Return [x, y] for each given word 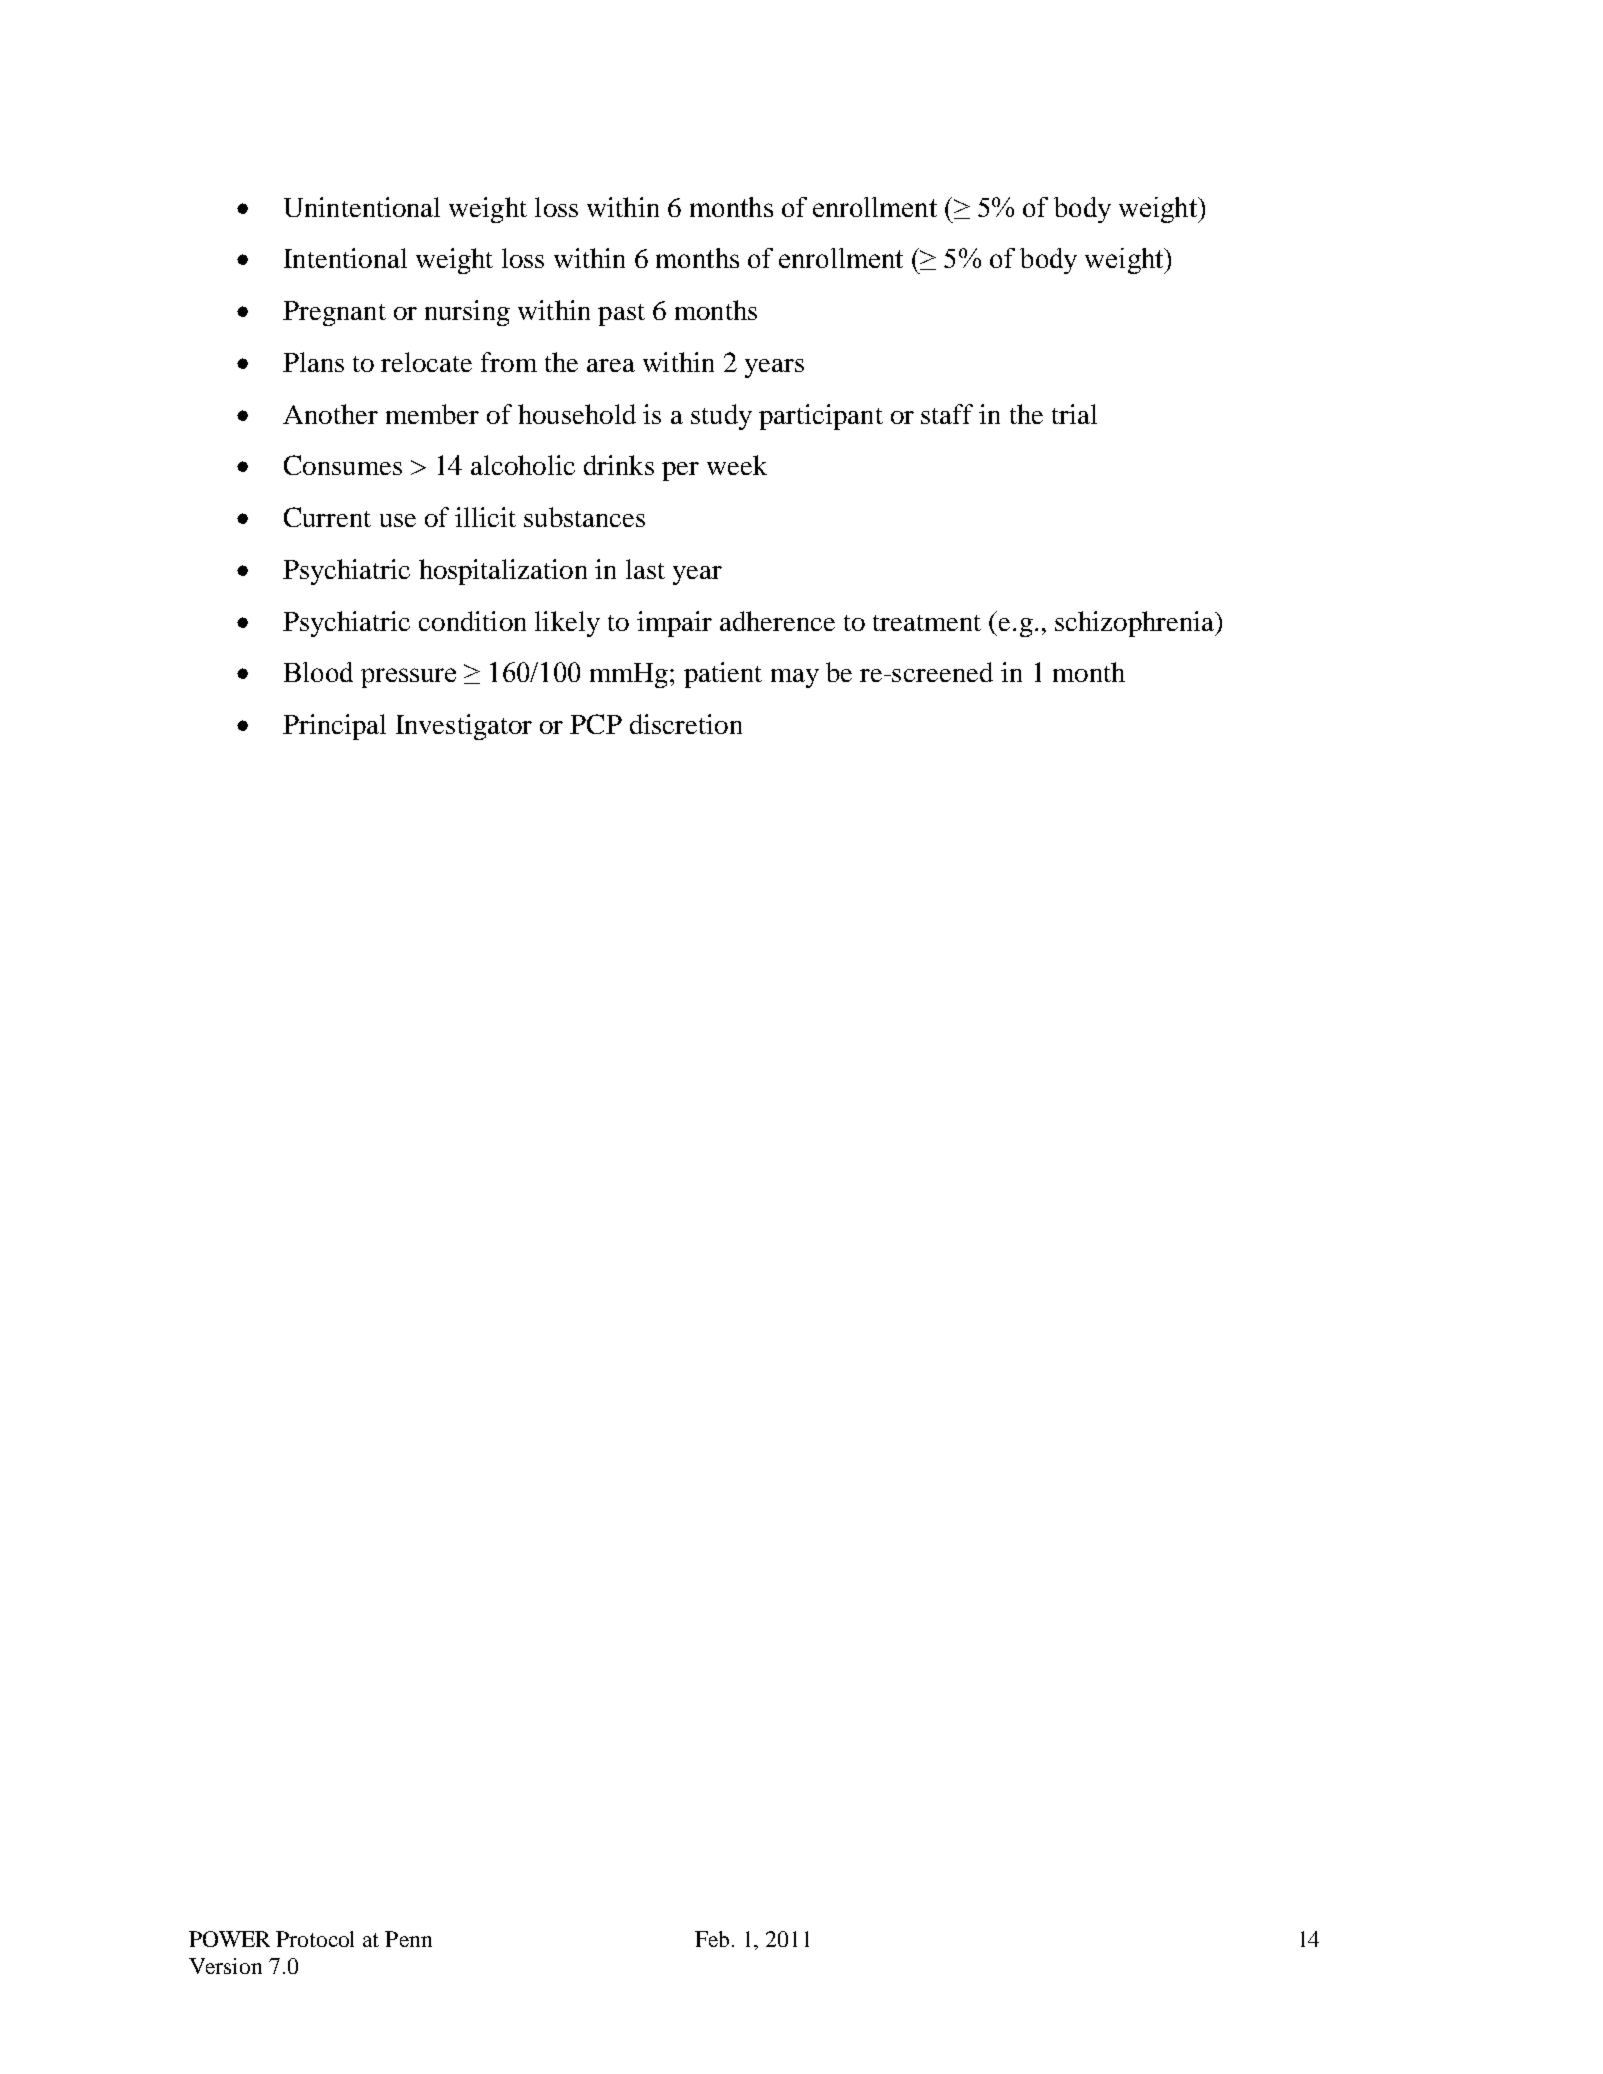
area [611, 365]
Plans [313, 362]
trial [1074, 414]
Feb [712, 1939]
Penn [408, 1939]
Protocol [315, 1939]
